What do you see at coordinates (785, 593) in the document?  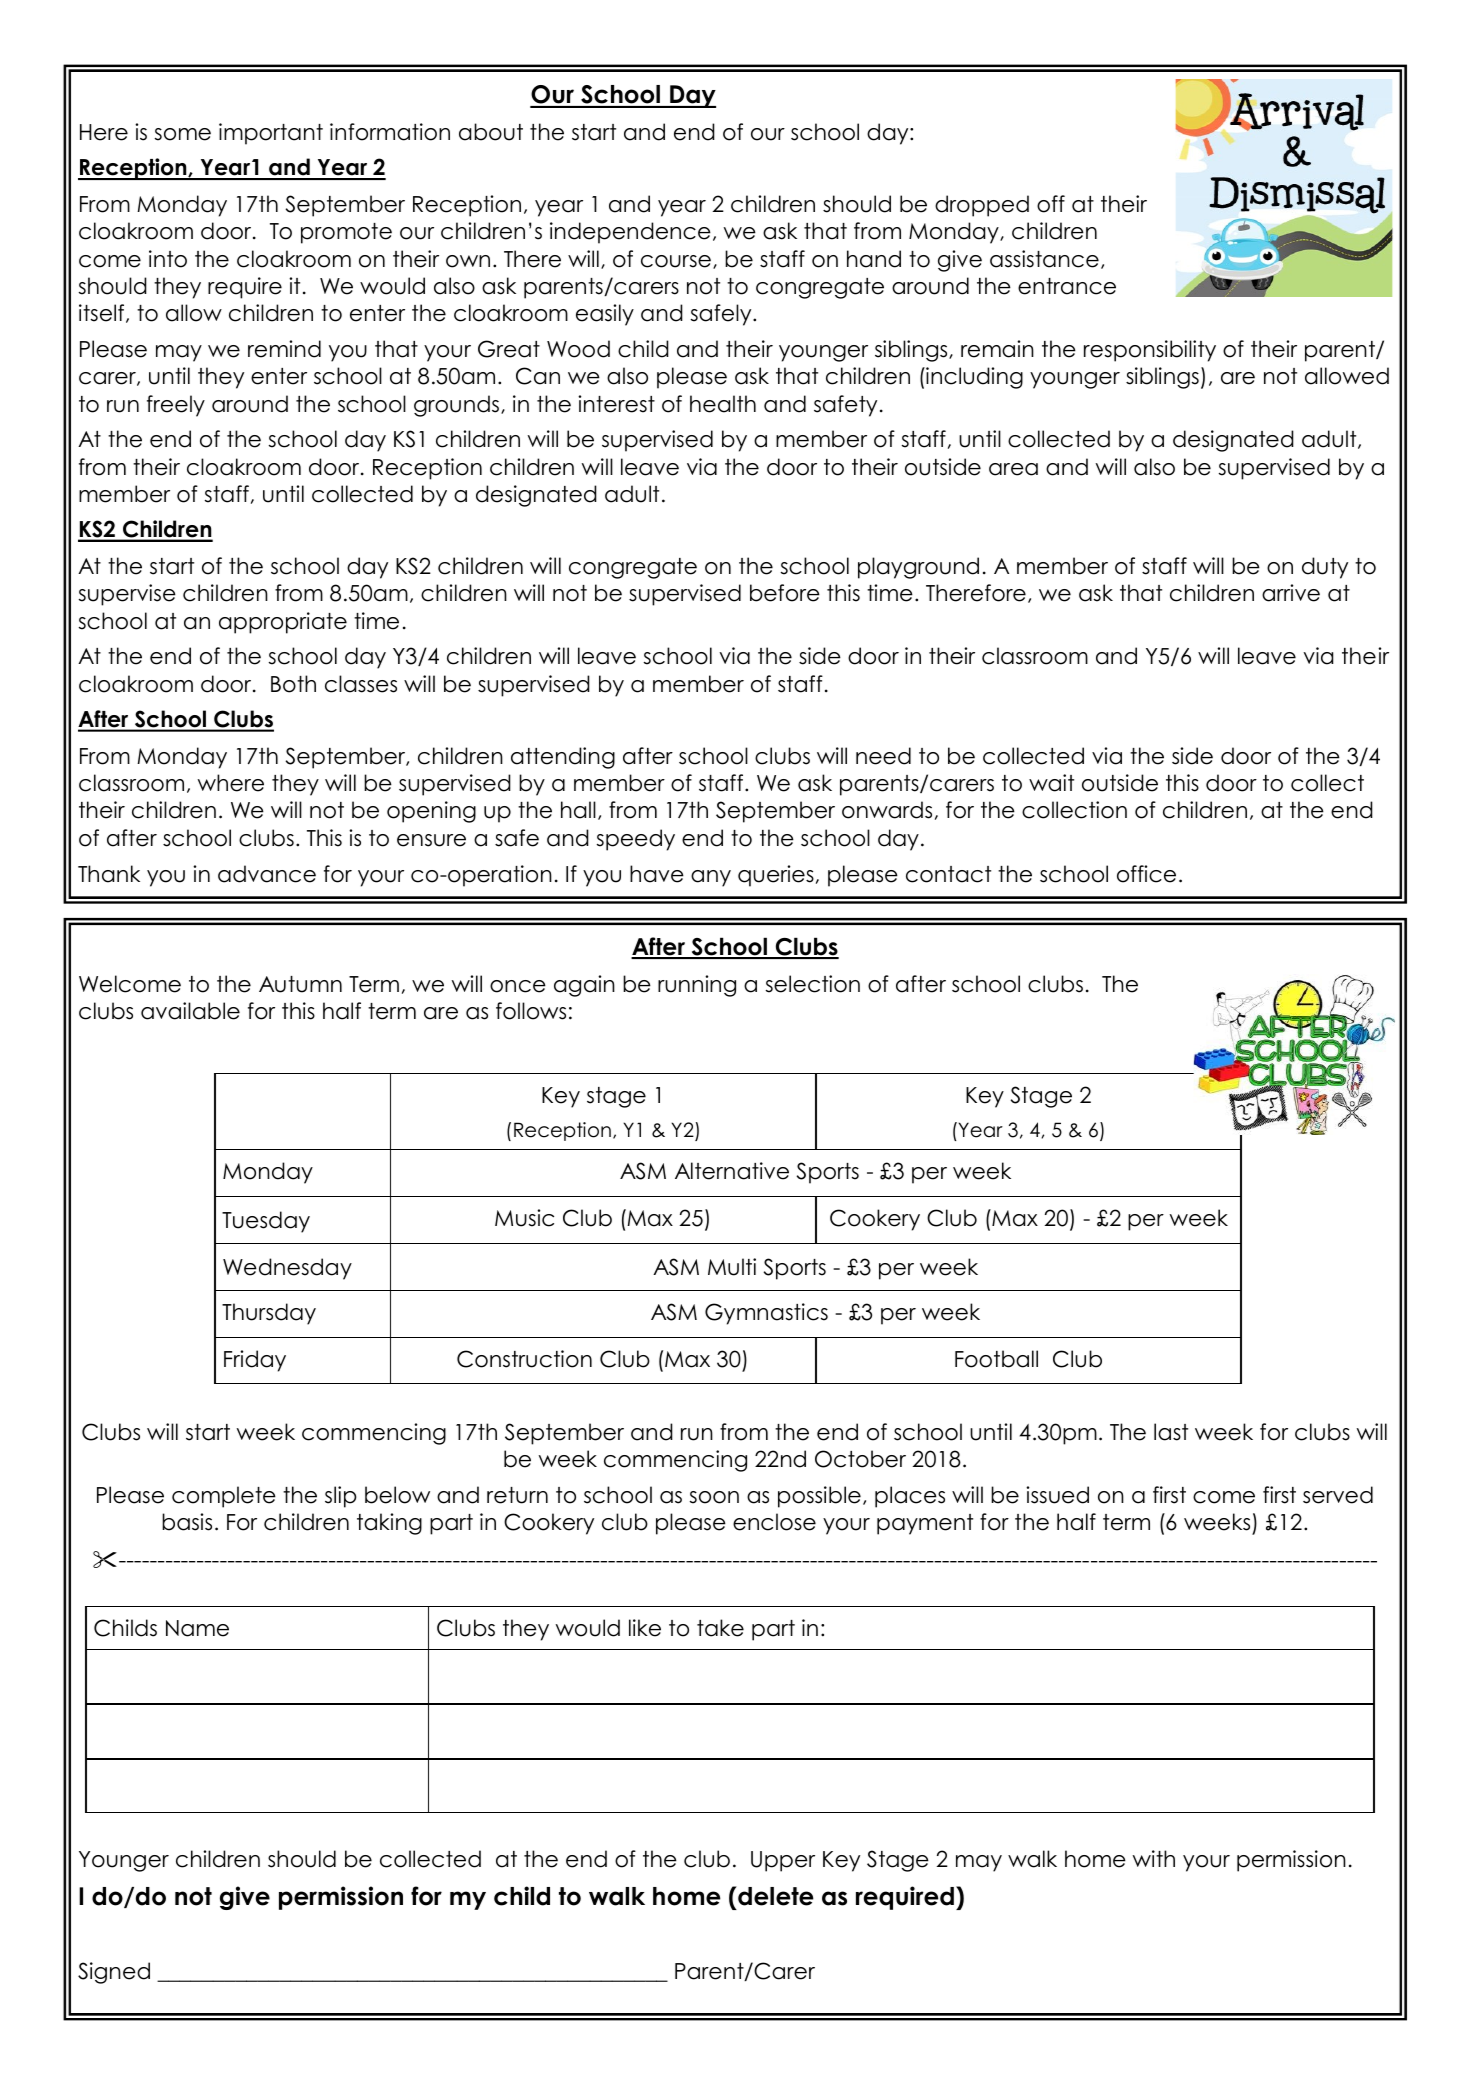 I see `before` at bounding box center [785, 593].
